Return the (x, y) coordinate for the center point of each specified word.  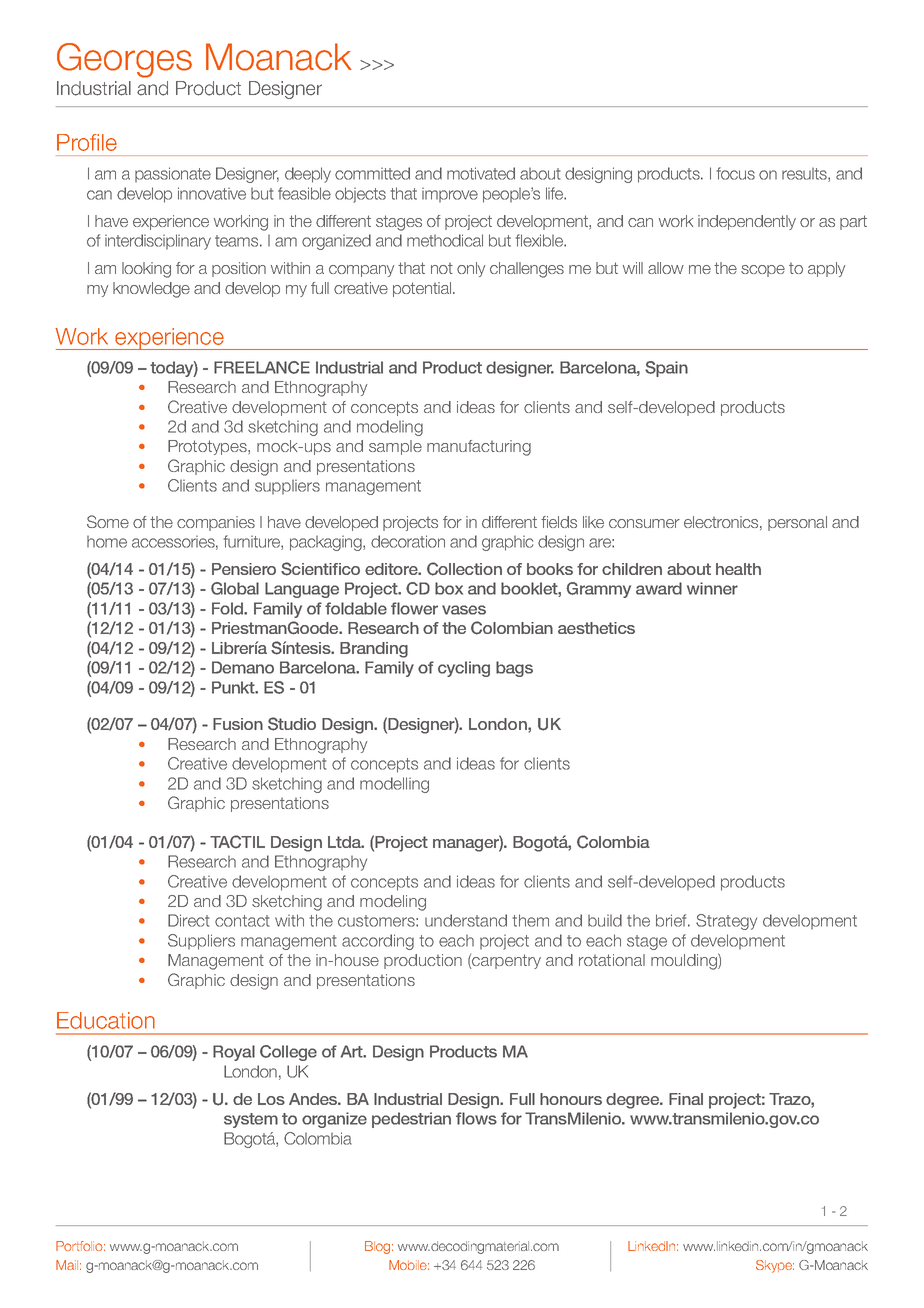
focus (736, 173)
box (449, 588)
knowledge (151, 290)
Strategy (726, 922)
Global (235, 588)
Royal (234, 1053)
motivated (481, 173)
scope (763, 271)
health (738, 569)
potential (423, 289)
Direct (188, 920)
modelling (394, 785)
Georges (124, 60)
